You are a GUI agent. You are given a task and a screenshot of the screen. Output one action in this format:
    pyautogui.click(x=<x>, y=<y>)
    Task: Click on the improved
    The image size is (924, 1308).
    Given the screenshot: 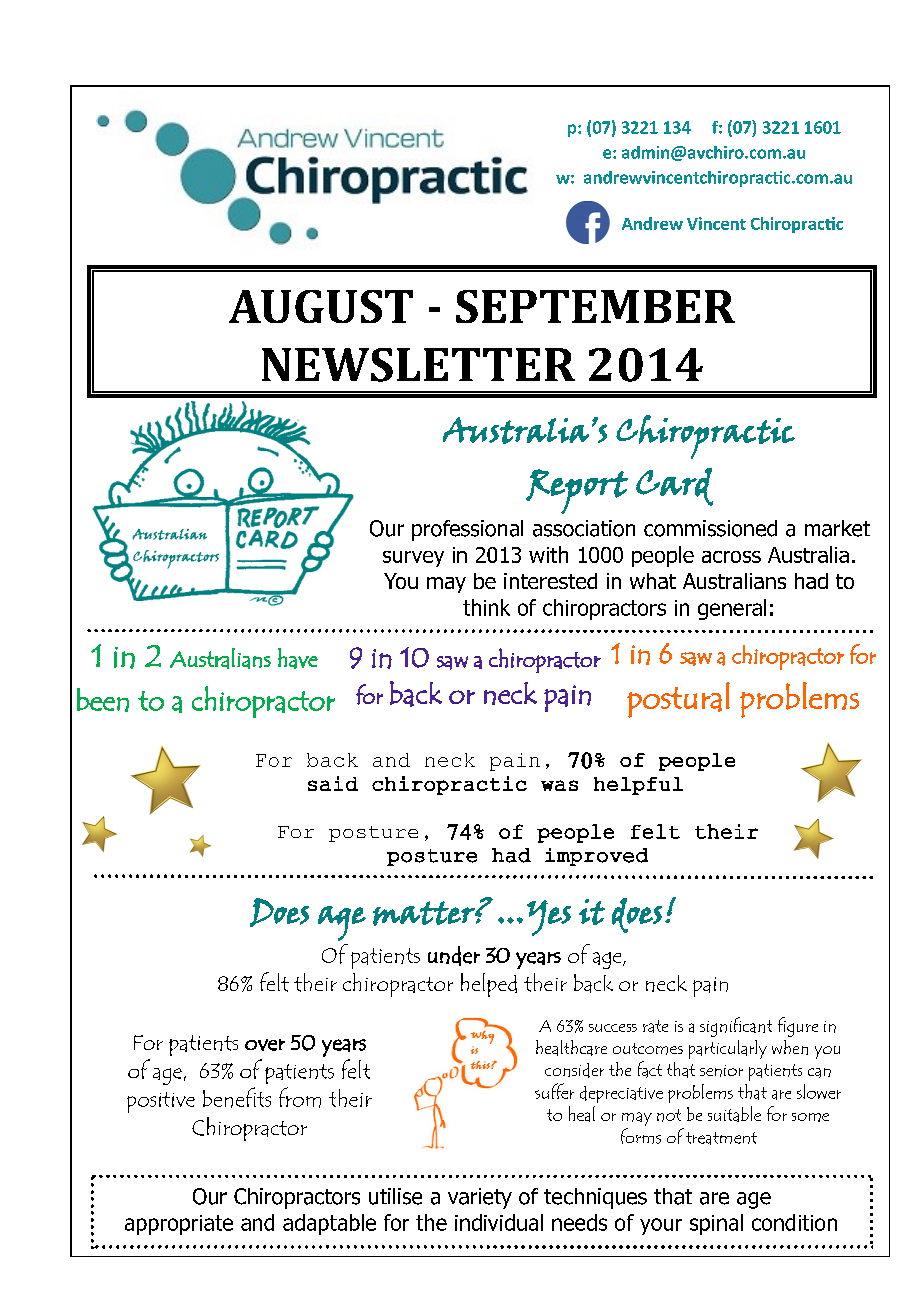 What is the action you would take?
    pyautogui.click(x=596, y=857)
